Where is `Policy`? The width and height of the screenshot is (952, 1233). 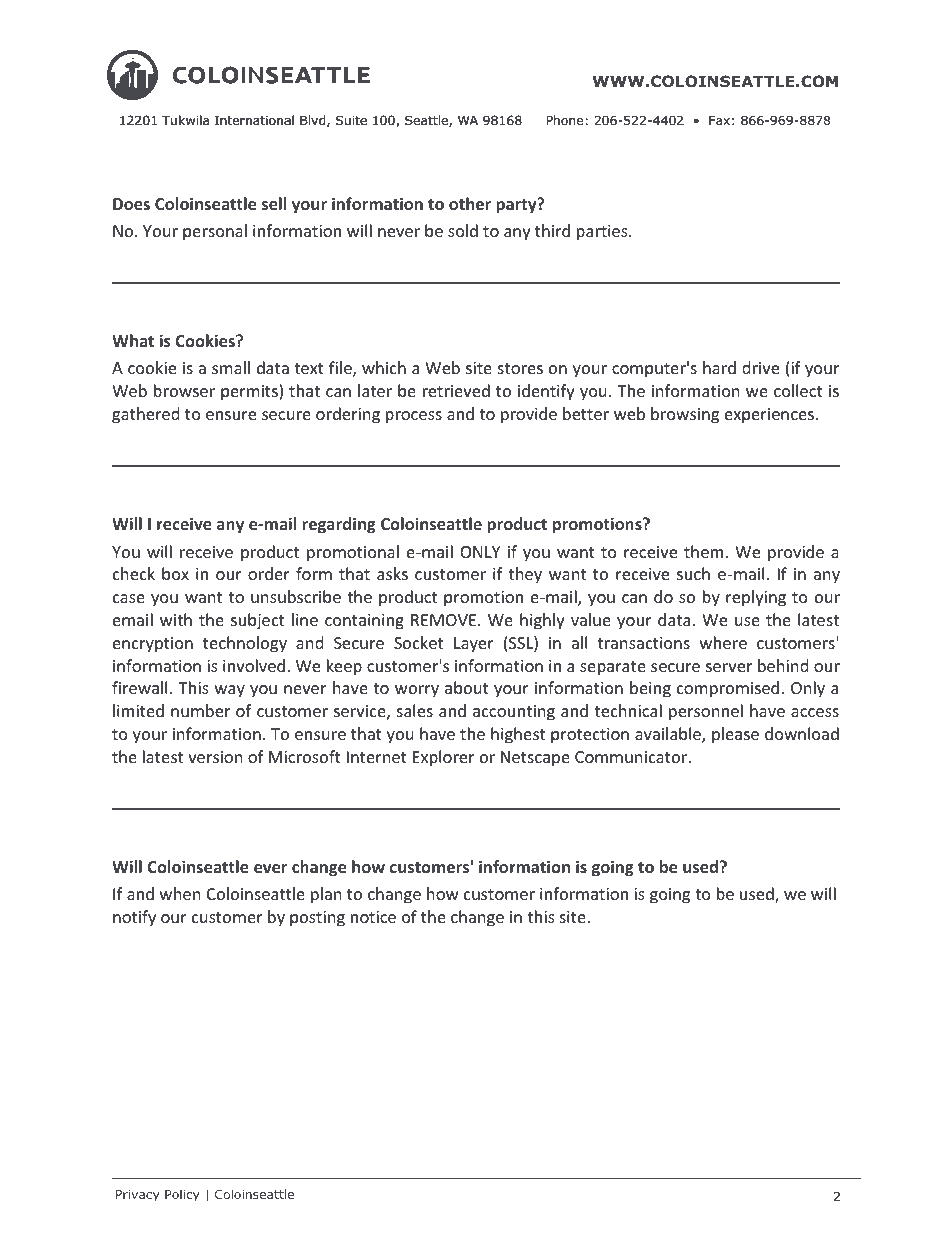
Policy is located at coordinates (182, 1195).
